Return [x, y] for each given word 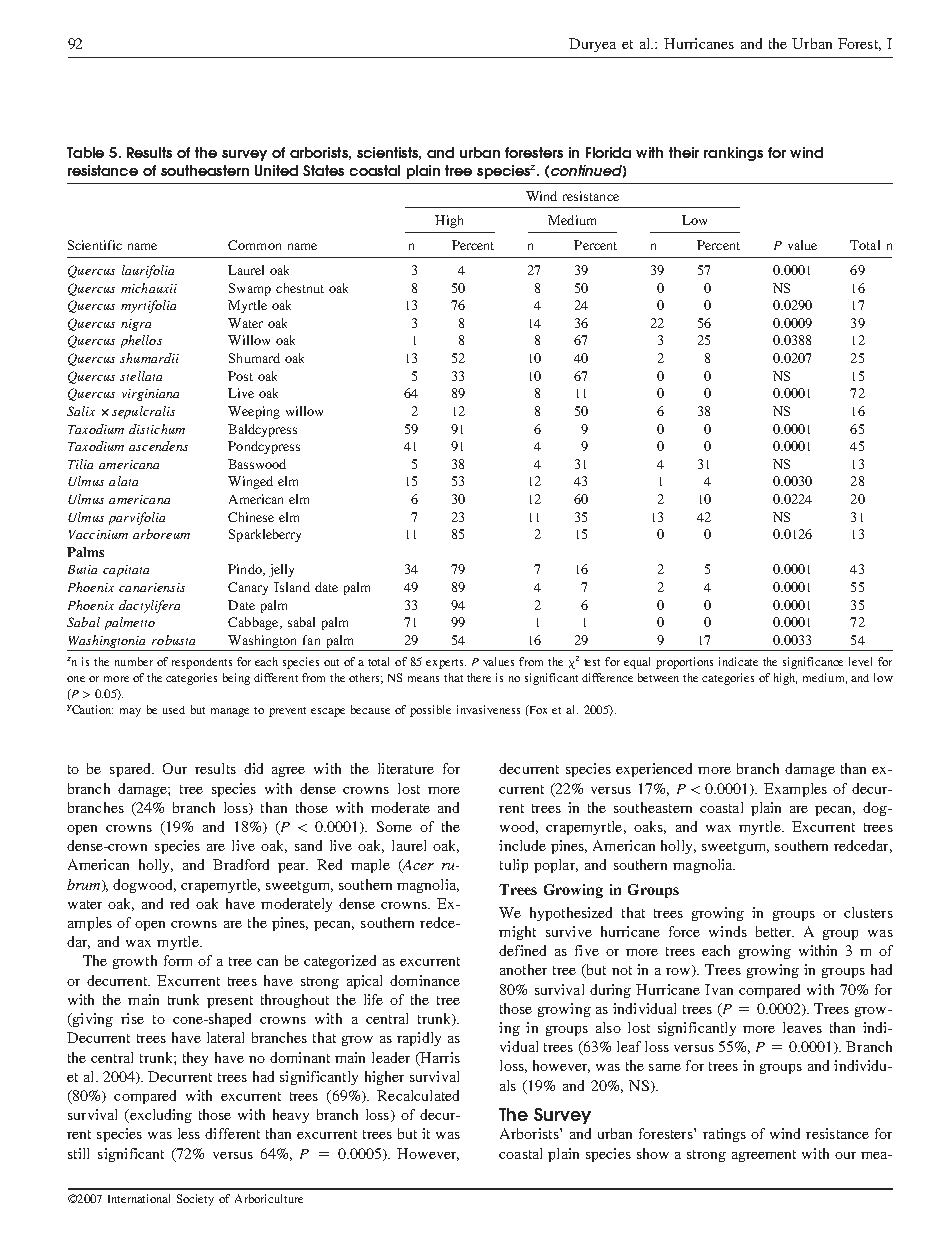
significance [813, 663]
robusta [173, 640]
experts [446, 664]
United [276, 170]
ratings [724, 1135]
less [189, 1133]
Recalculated [418, 1095]
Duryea [592, 45]
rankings [733, 154]
